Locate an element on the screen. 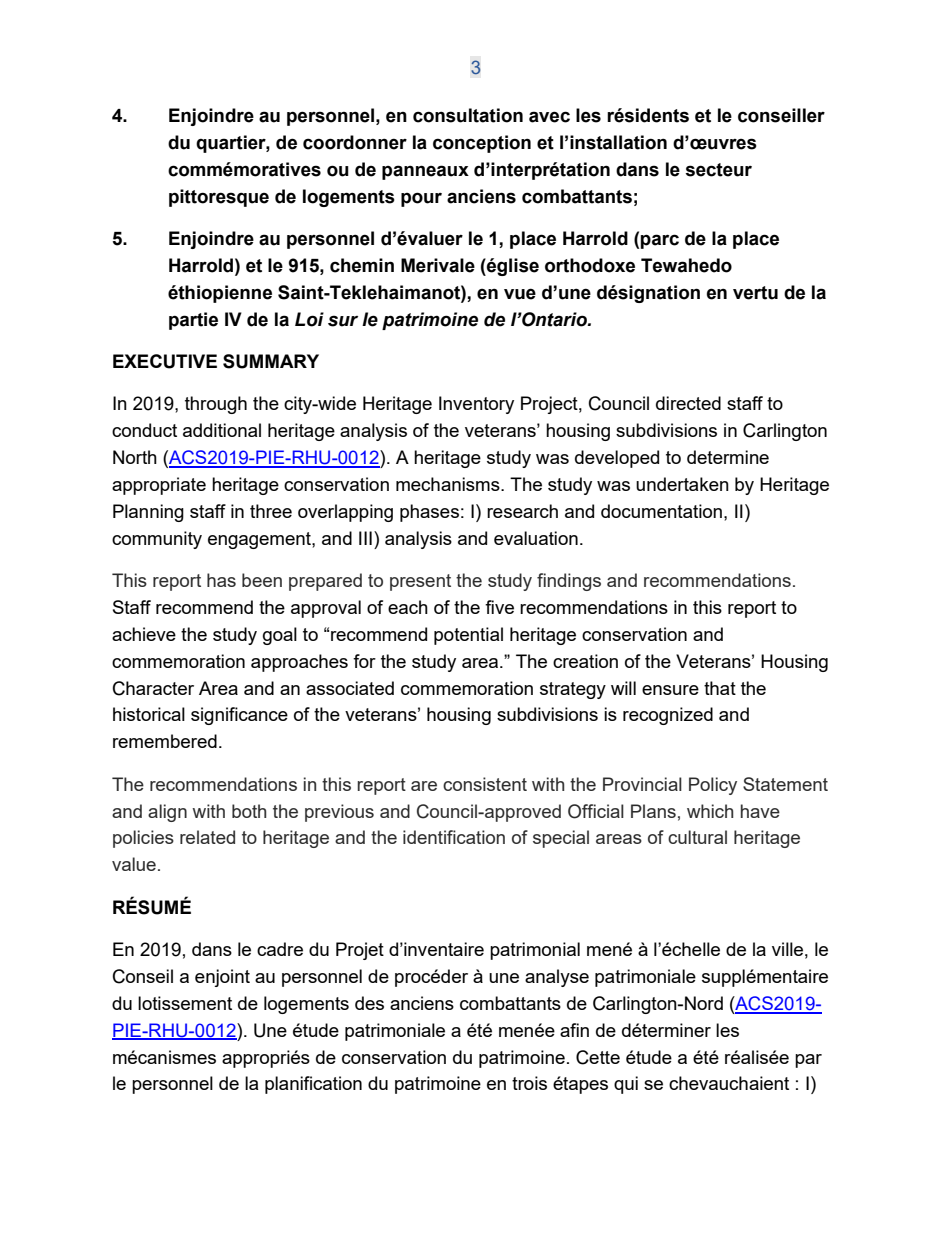 Image resolution: width=952 pixels, height=1233 pixels. significance is located at coordinates (239, 716).
